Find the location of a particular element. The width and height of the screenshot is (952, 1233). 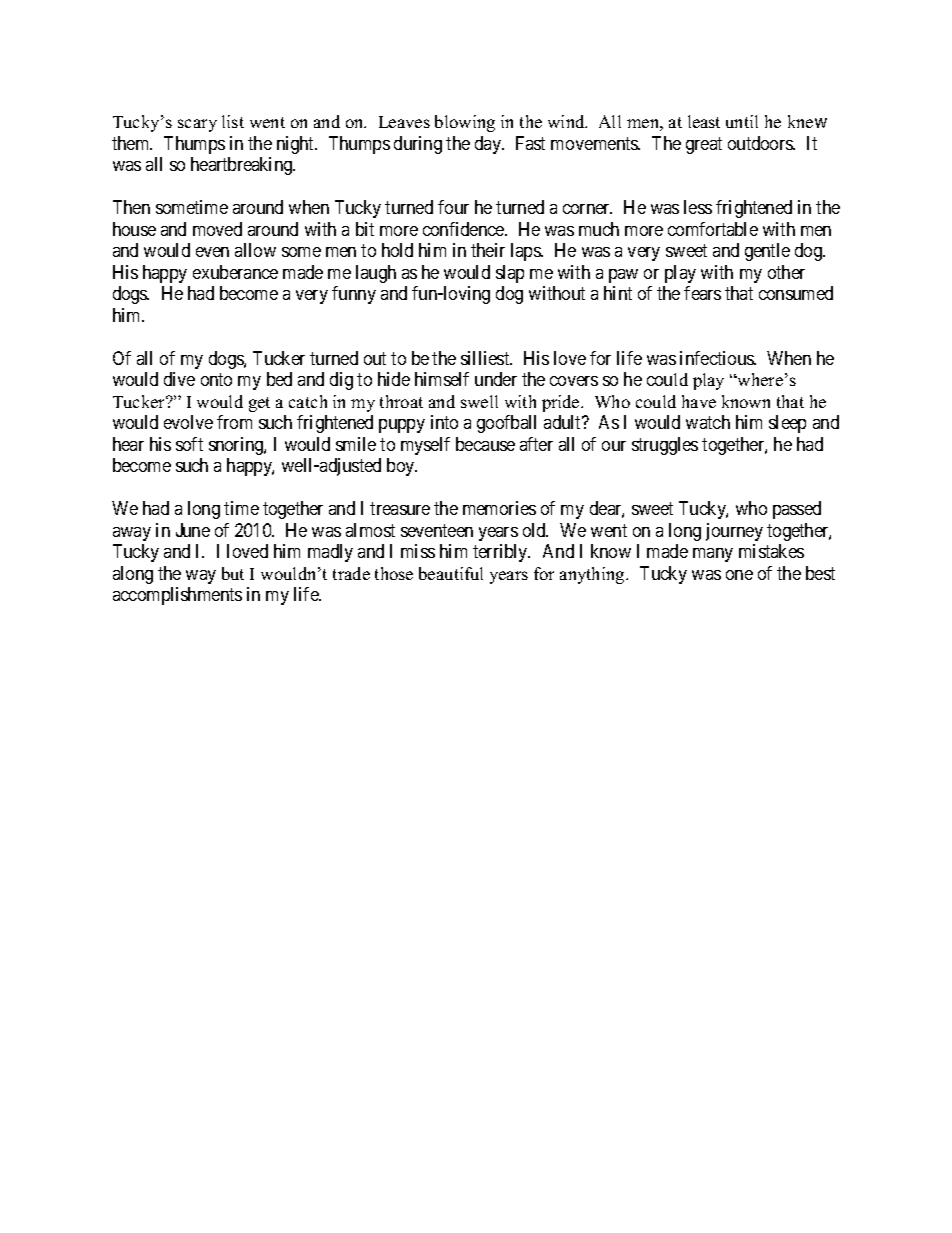

day is located at coordinates (489, 145).
